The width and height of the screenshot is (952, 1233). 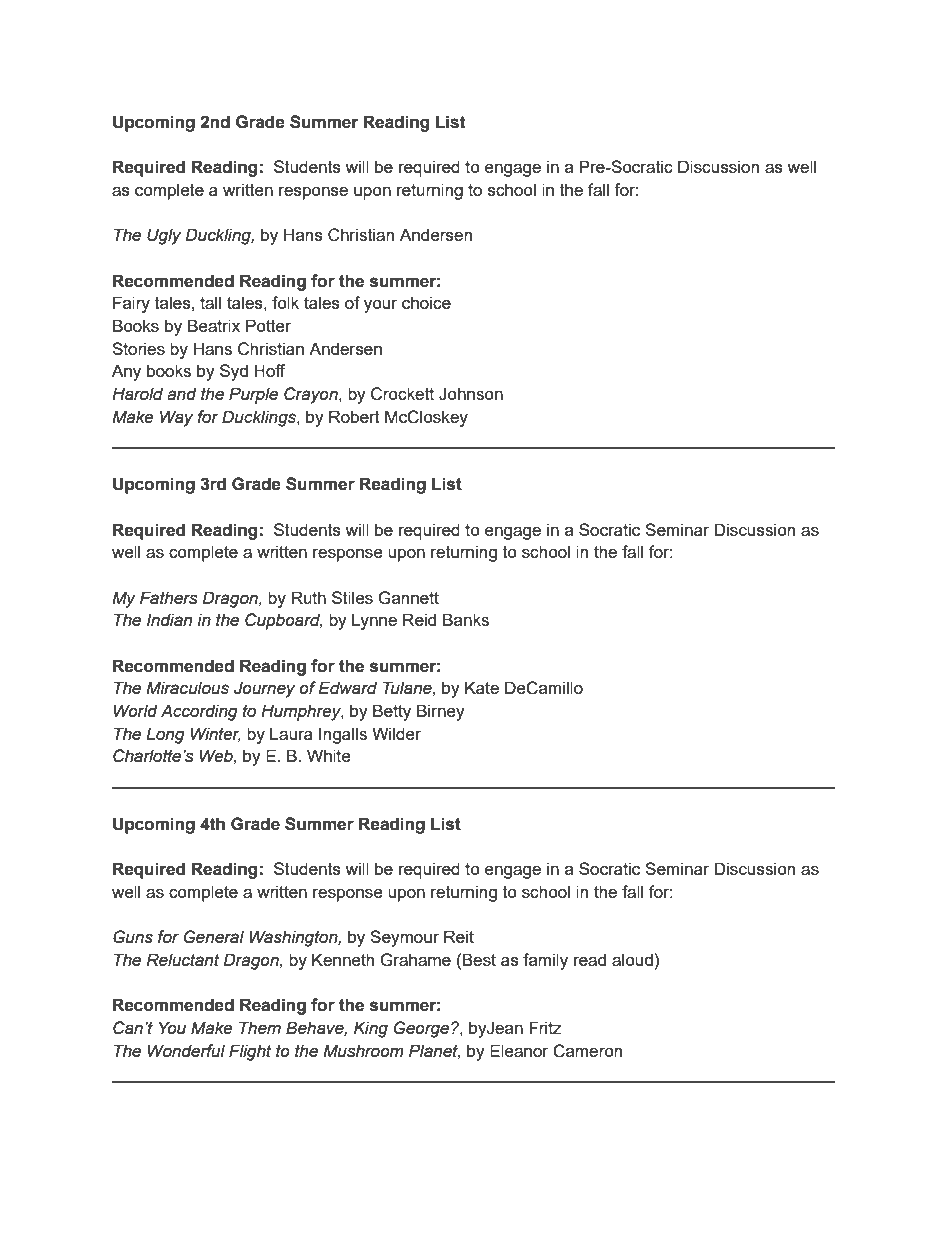 I want to click on Fritz, so click(x=545, y=1027).
